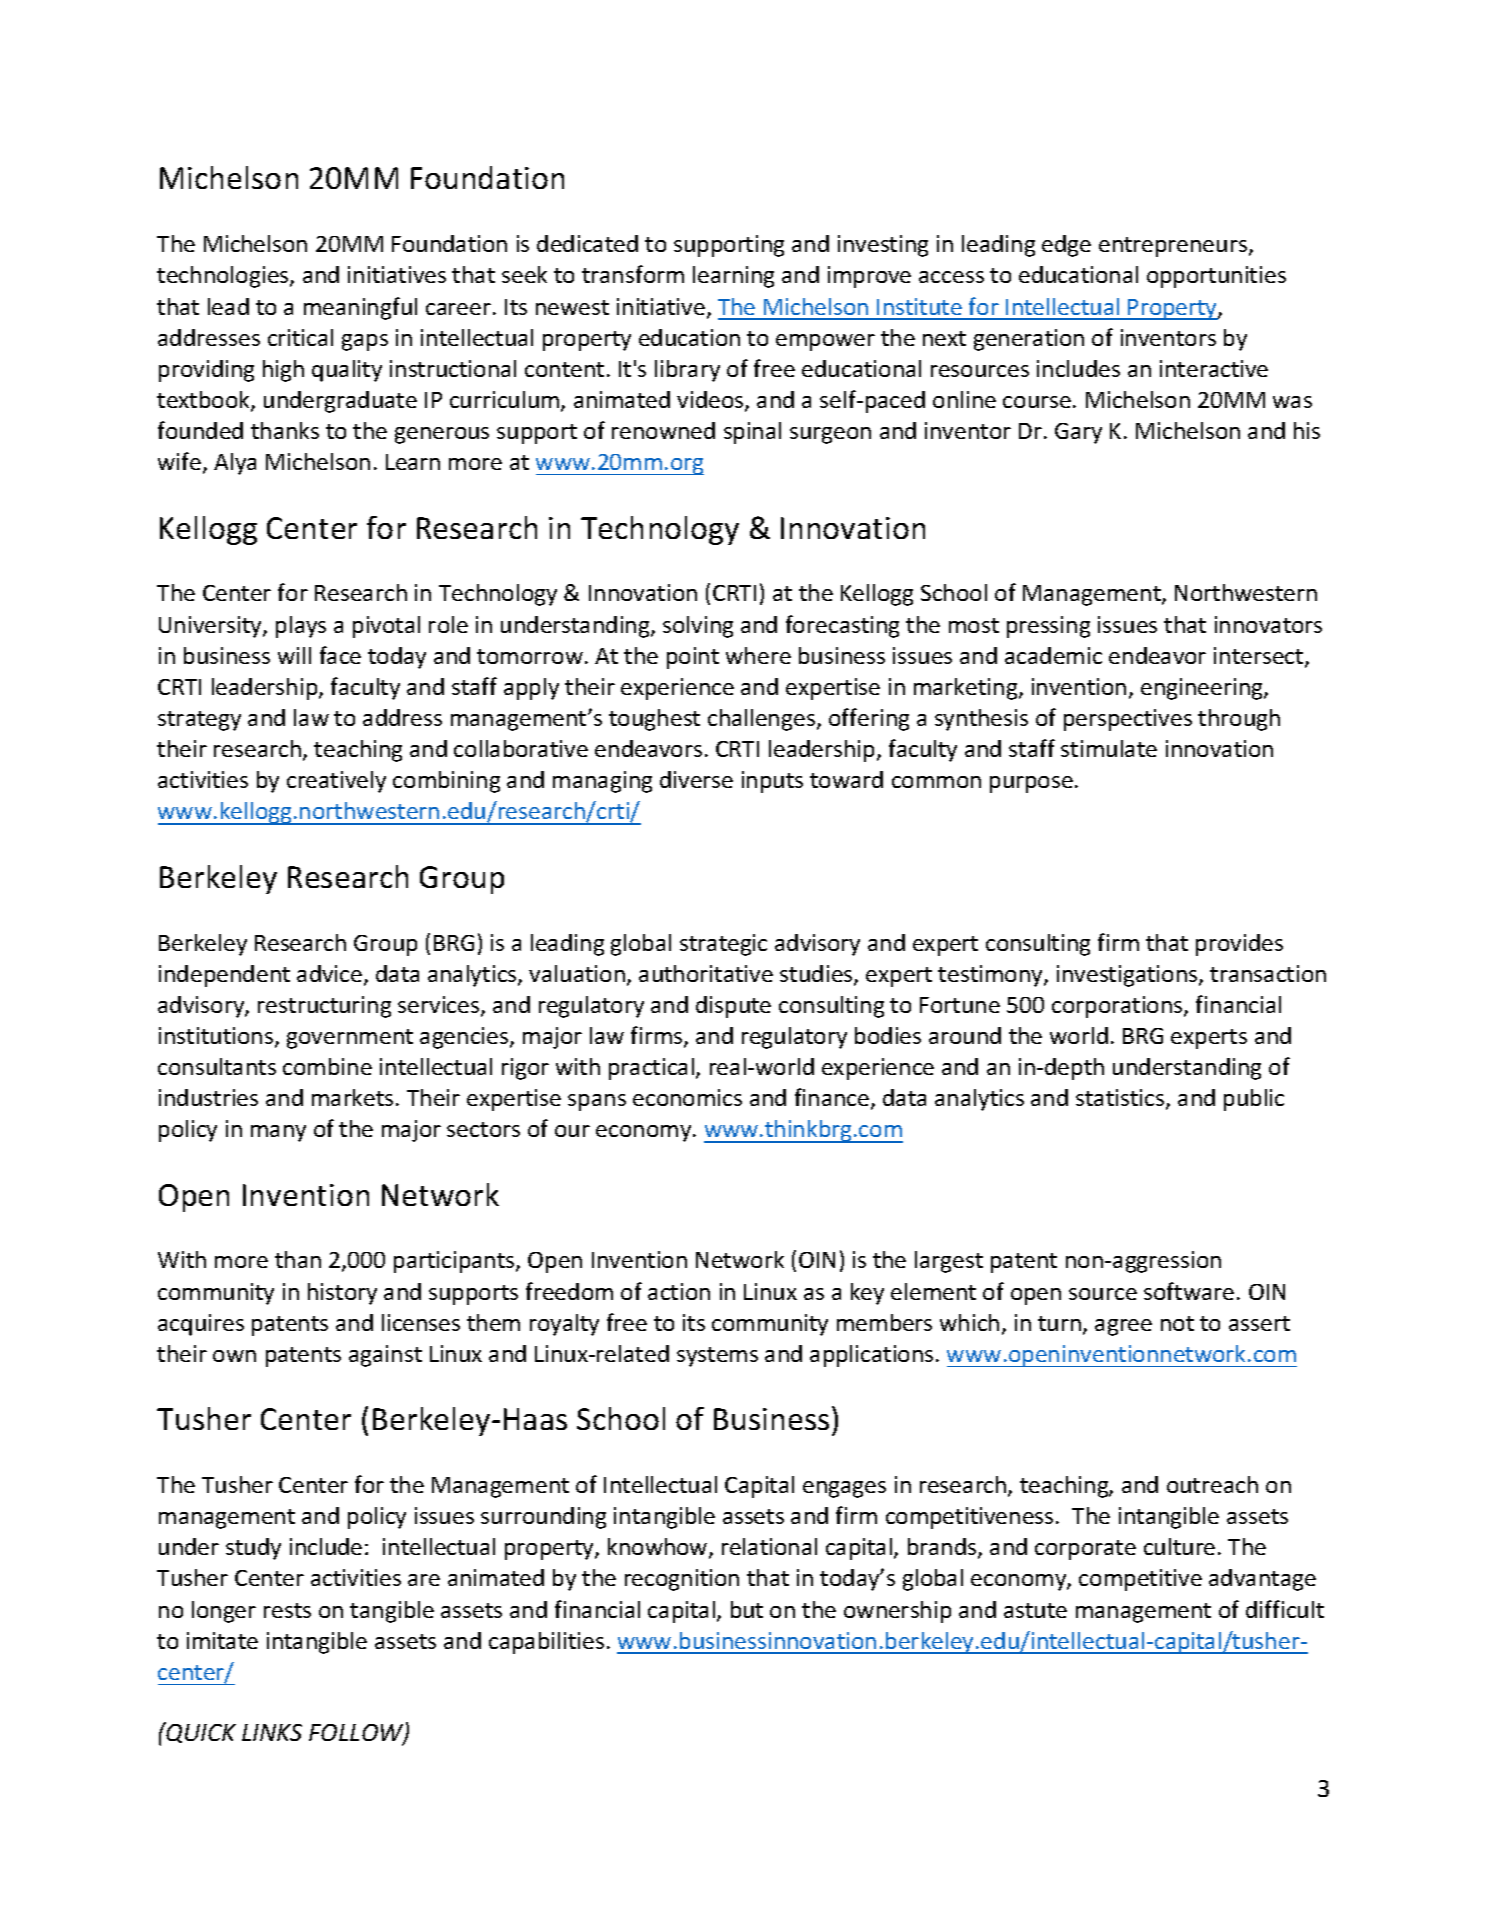 This document has height=1925, width=1488. What do you see at coordinates (1109, 748) in the document?
I see `stimulate` at bounding box center [1109, 748].
